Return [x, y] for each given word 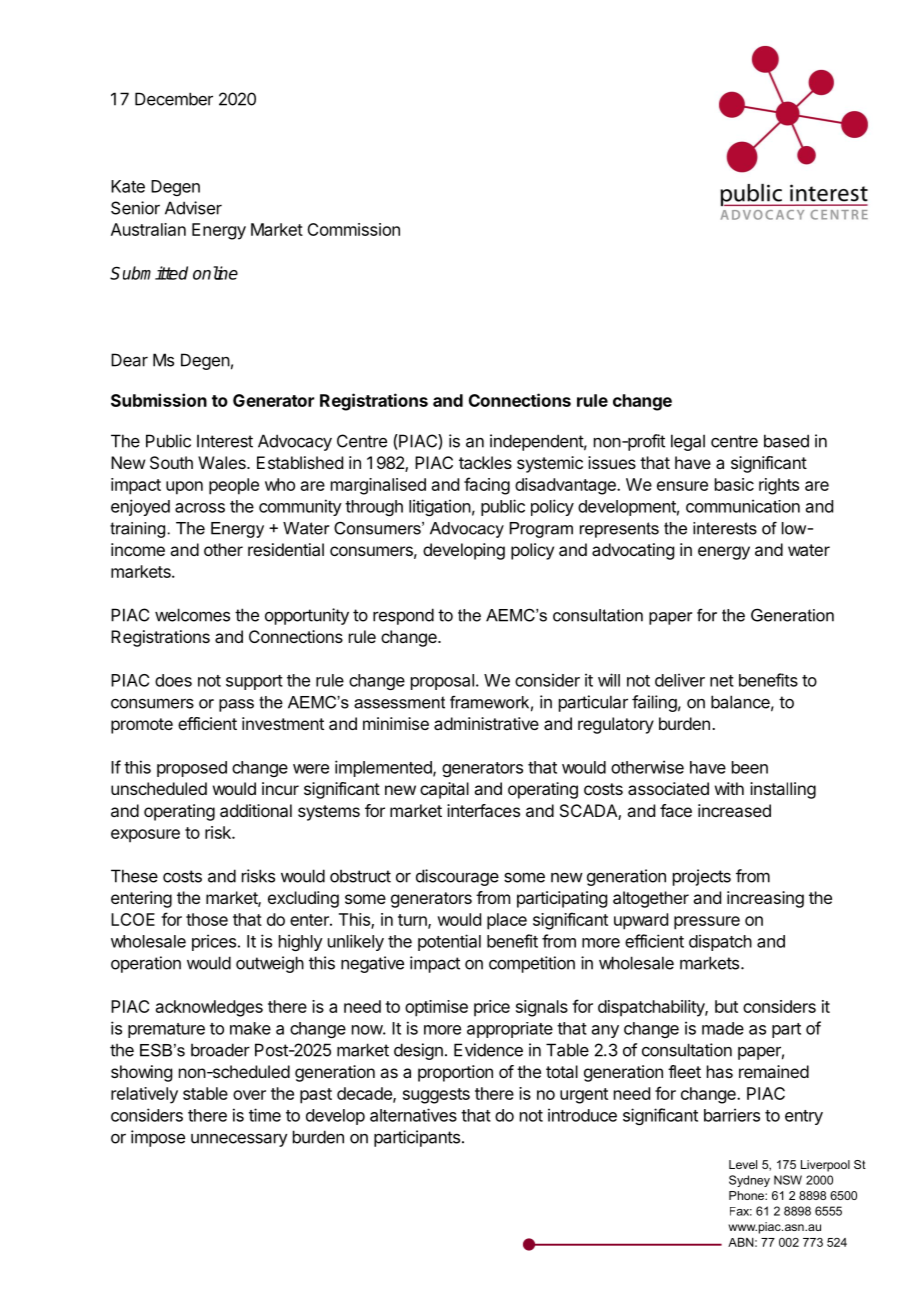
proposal [442, 682]
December [174, 99]
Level [743, 1164]
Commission [353, 229]
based [786, 441]
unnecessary [239, 1140]
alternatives [413, 1115]
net [722, 681]
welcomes [192, 615]
